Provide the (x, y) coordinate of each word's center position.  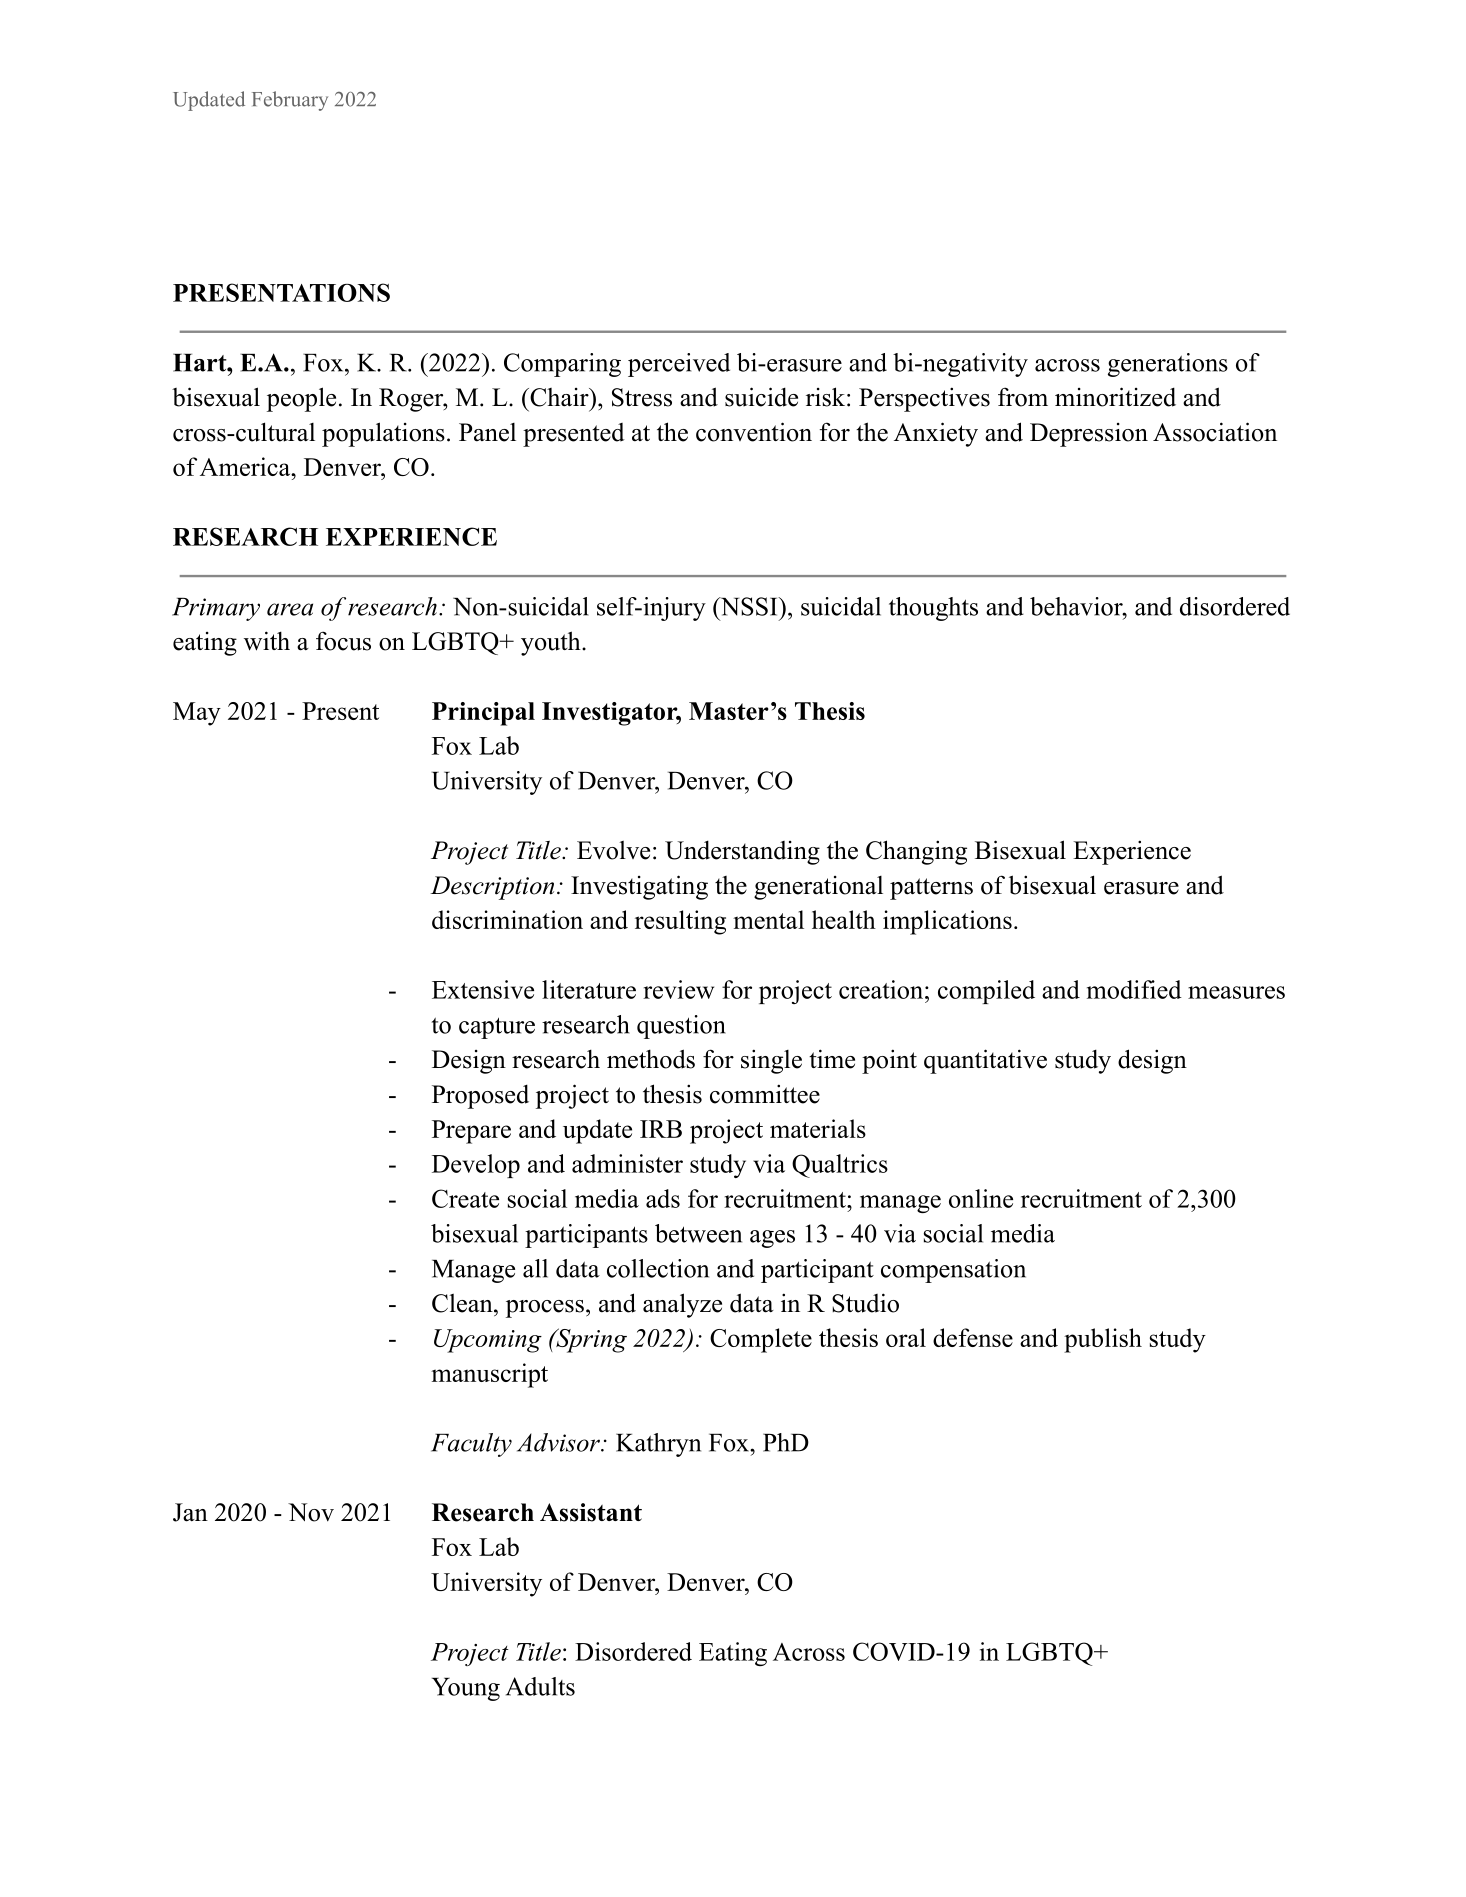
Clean (463, 1303)
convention (754, 432)
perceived (679, 365)
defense (973, 1337)
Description (492, 888)
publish (1103, 1340)
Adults (540, 1686)
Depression (1089, 435)
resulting (680, 922)
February (290, 101)
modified (1134, 989)
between (698, 1233)
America (246, 466)
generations (1168, 365)
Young (466, 1689)
